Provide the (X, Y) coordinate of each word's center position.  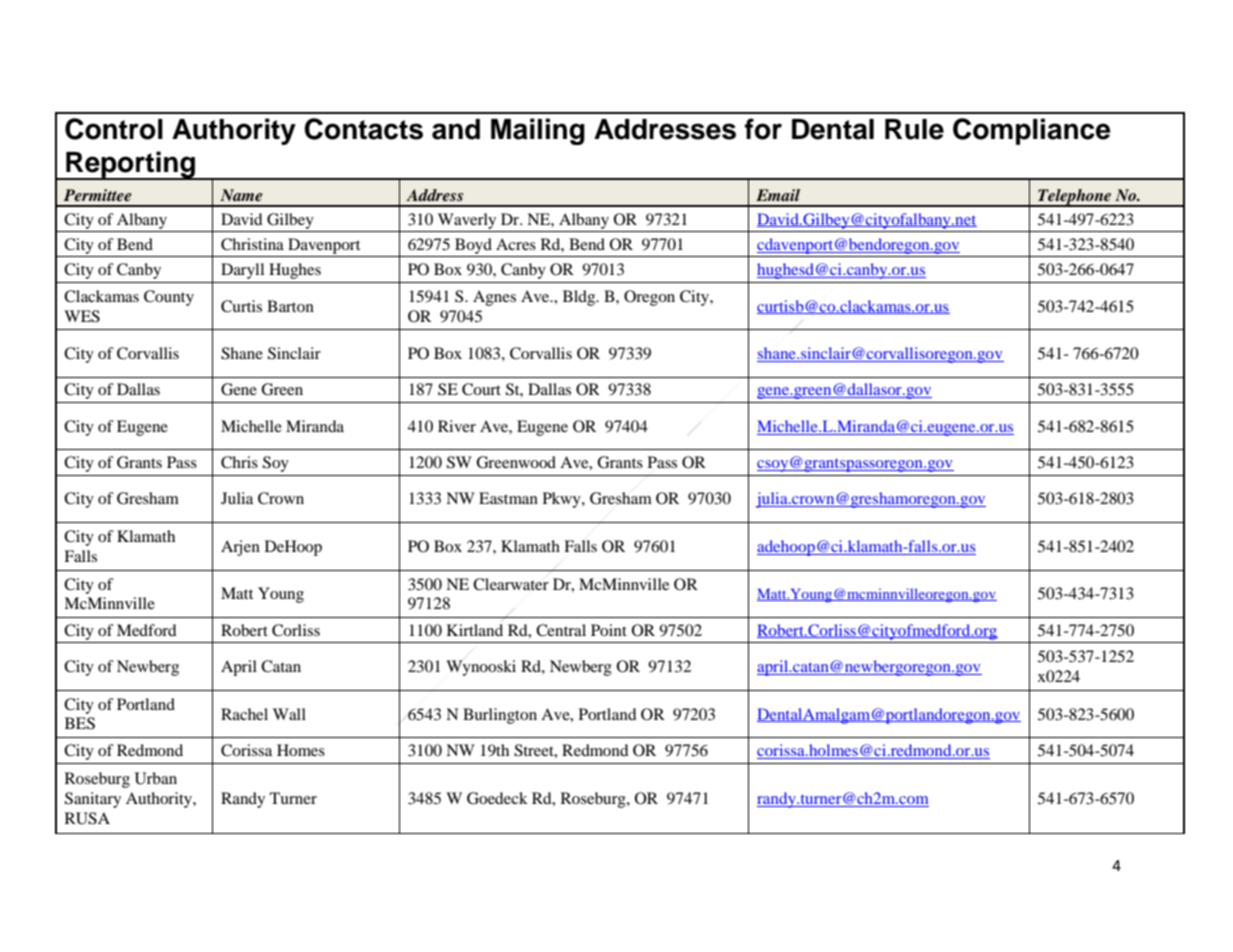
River (457, 426)
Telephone (1075, 198)
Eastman (508, 498)
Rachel (244, 714)
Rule (914, 129)
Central (561, 630)
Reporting (131, 165)
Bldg (580, 298)
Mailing (538, 131)
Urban (156, 778)
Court (481, 389)
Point (609, 630)
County (169, 298)
